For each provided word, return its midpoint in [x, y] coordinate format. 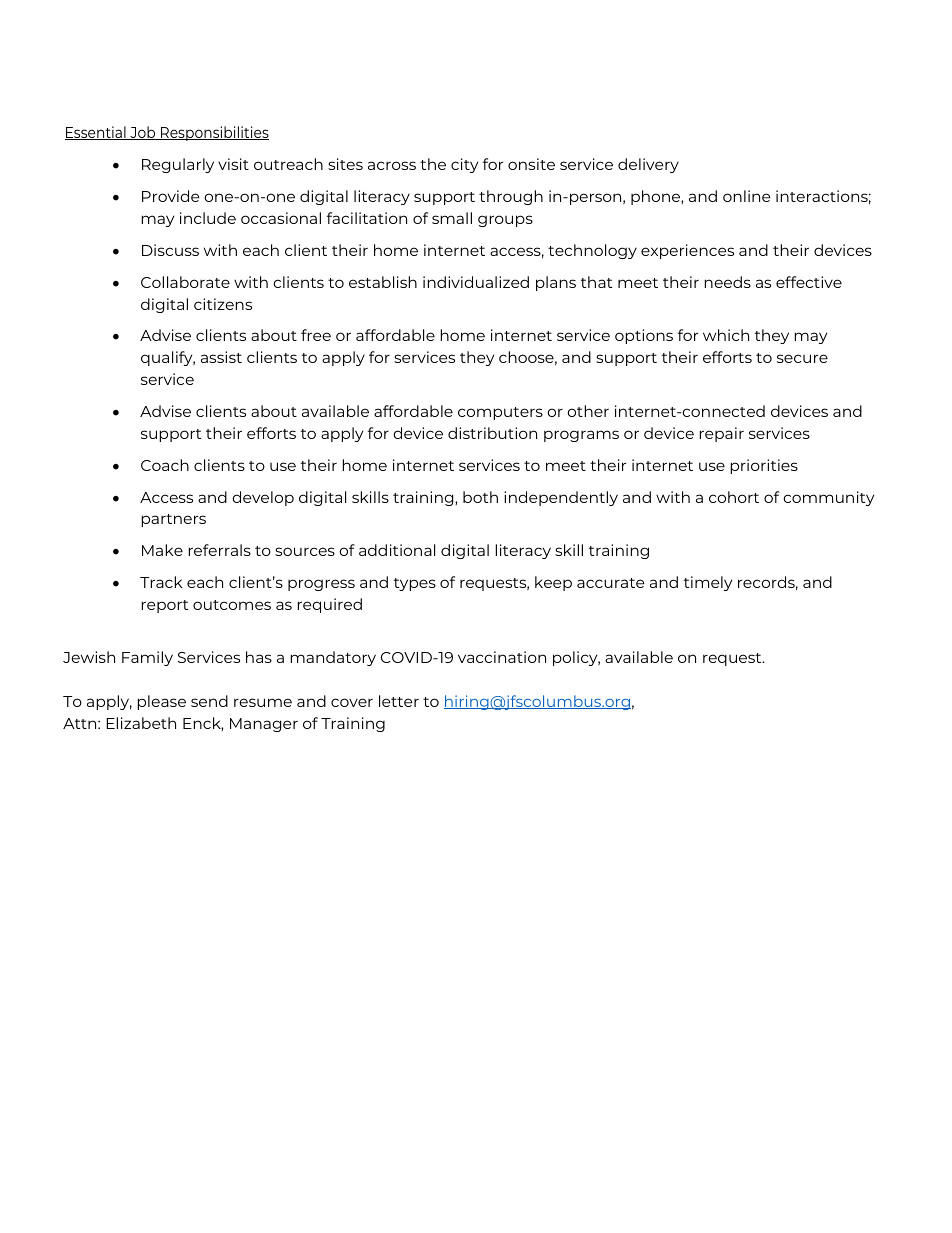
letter [399, 701]
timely [708, 583]
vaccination [502, 657]
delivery [648, 165]
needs [727, 282]
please [161, 702]
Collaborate [185, 282]
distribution [492, 433]
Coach [165, 465]
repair [721, 434]
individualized [476, 282]
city [464, 165]
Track [161, 582]
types [415, 584]
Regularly [178, 165]
